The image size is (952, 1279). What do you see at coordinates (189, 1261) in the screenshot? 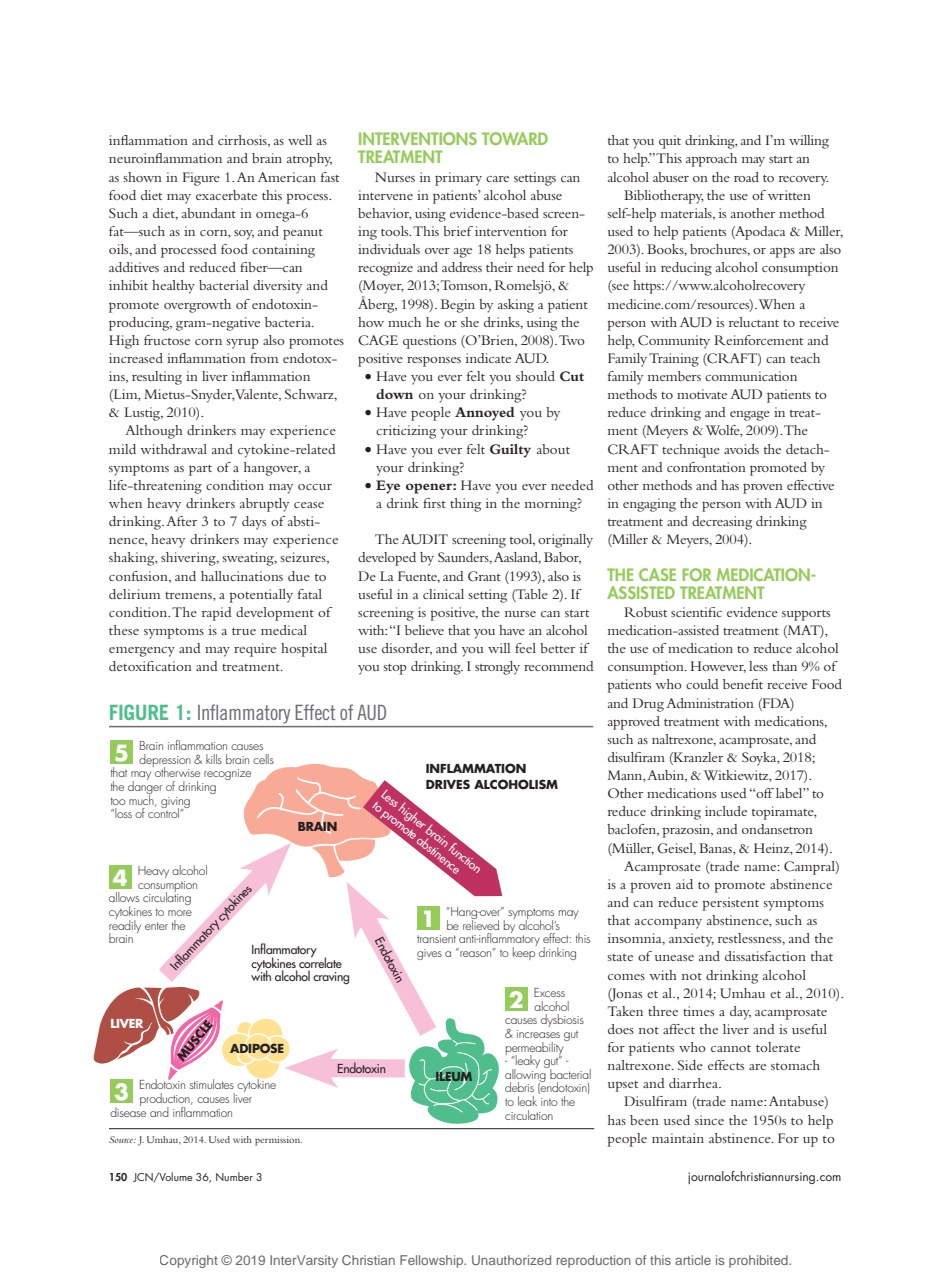
I see `Copyright` at bounding box center [189, 1261].
